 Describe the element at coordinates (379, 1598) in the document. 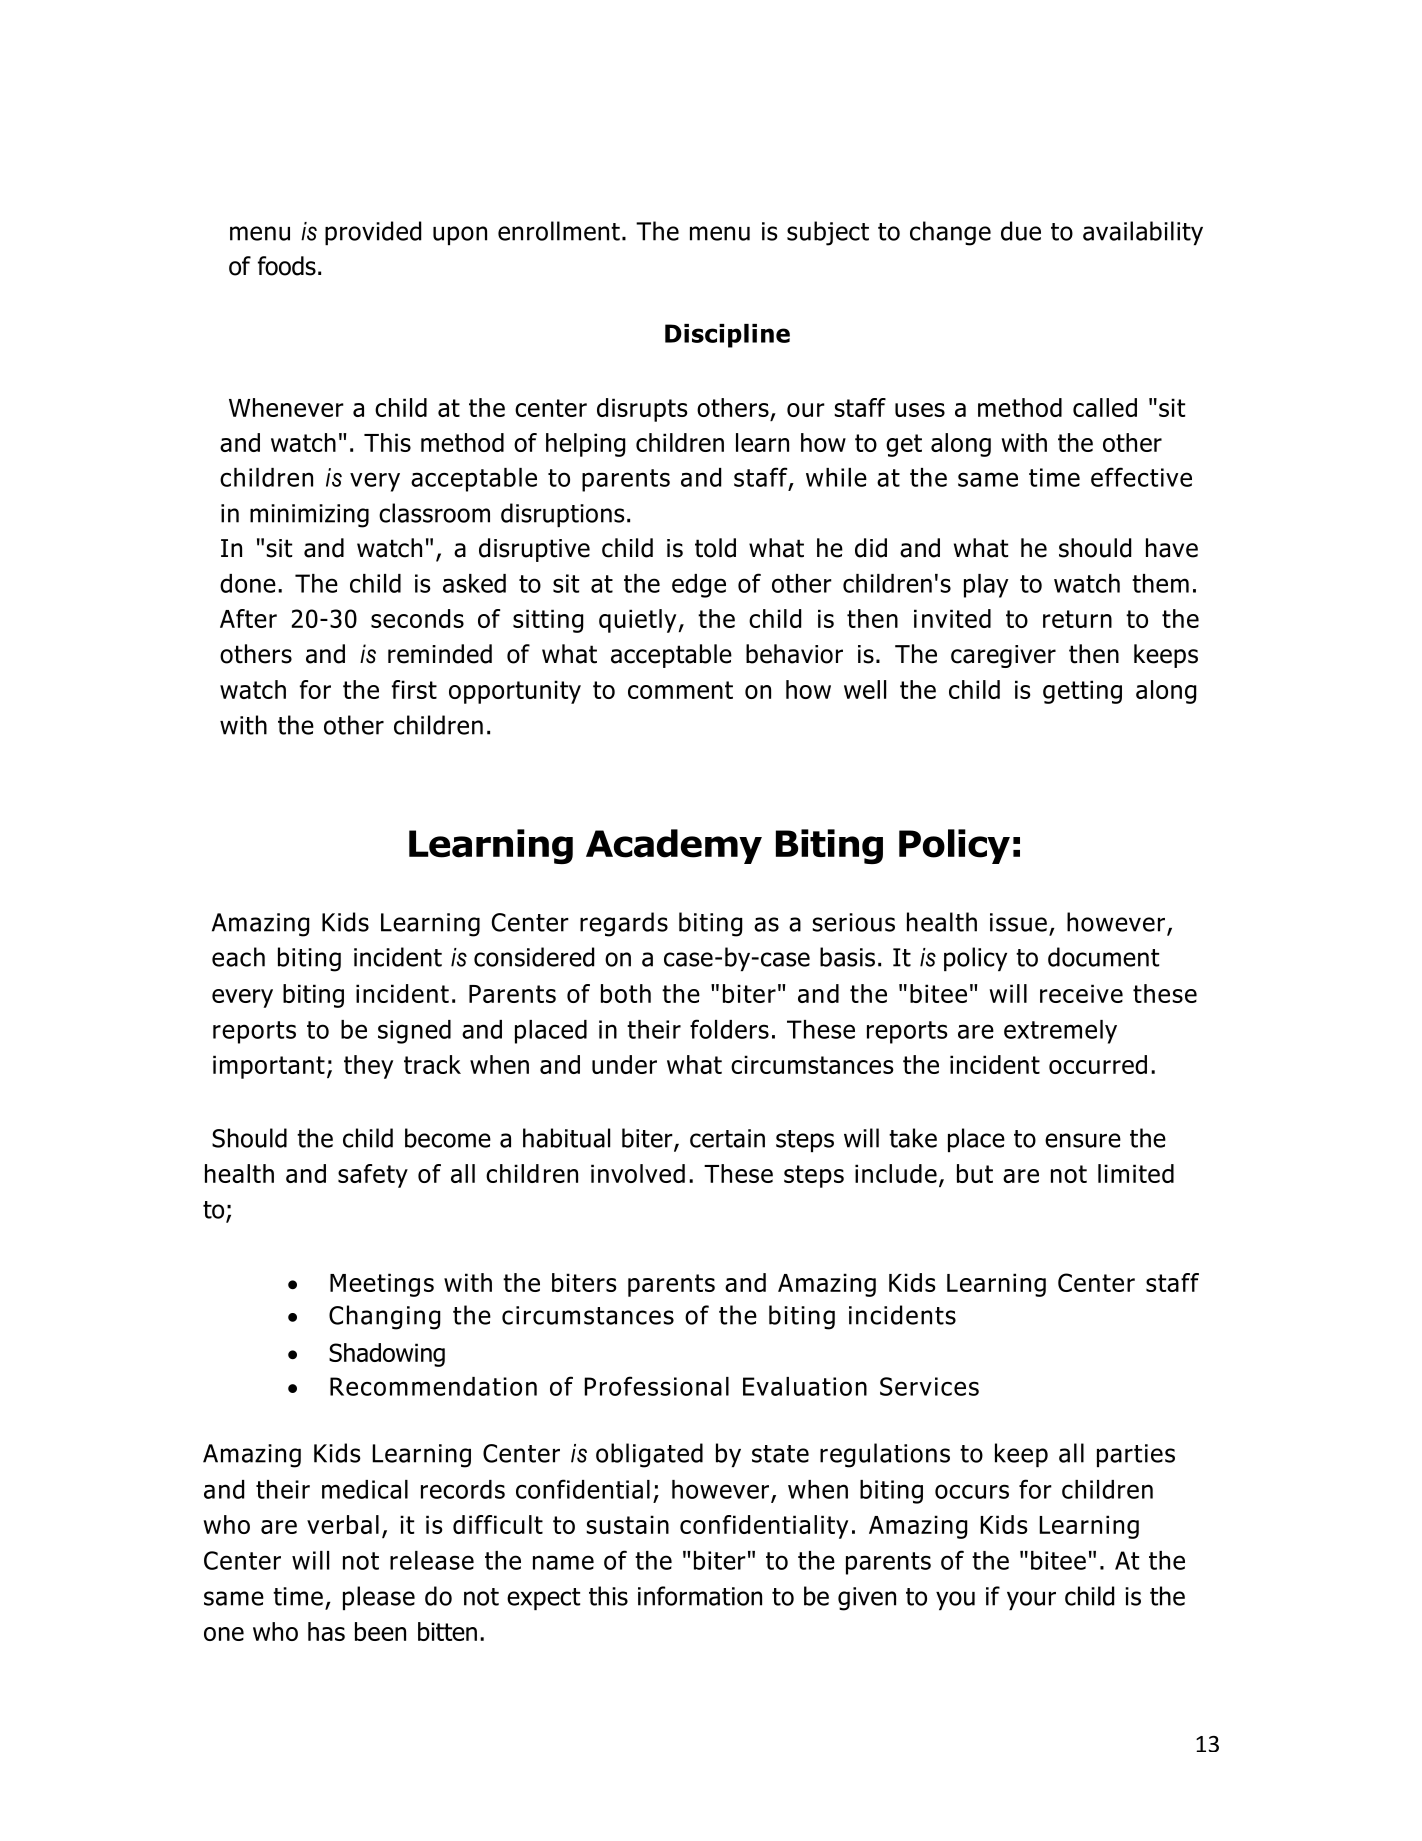

I see `please` at that location.
